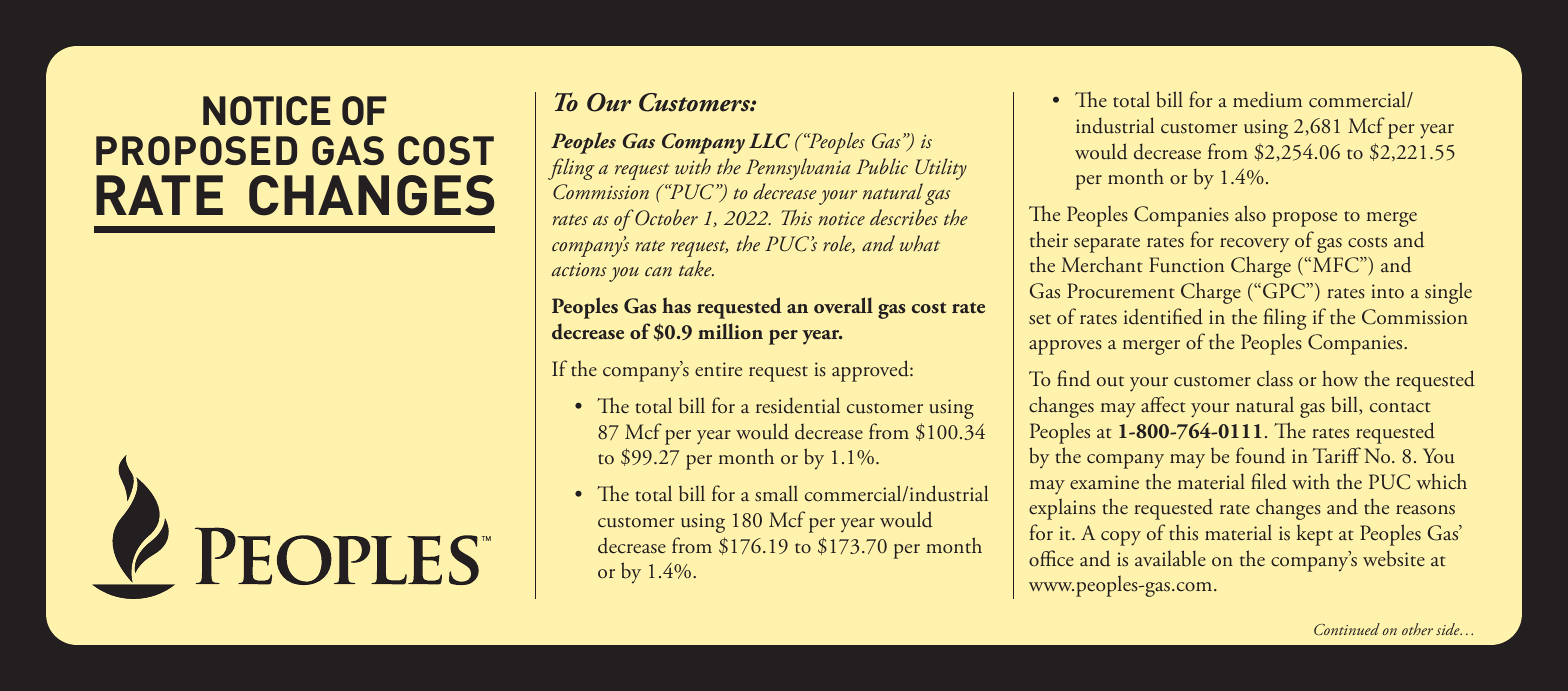 The height and width of the image is (691, 1568). What do you see at coordinates (718, 369) in the image?
I see `entire` at bounding box center [718, 369].
